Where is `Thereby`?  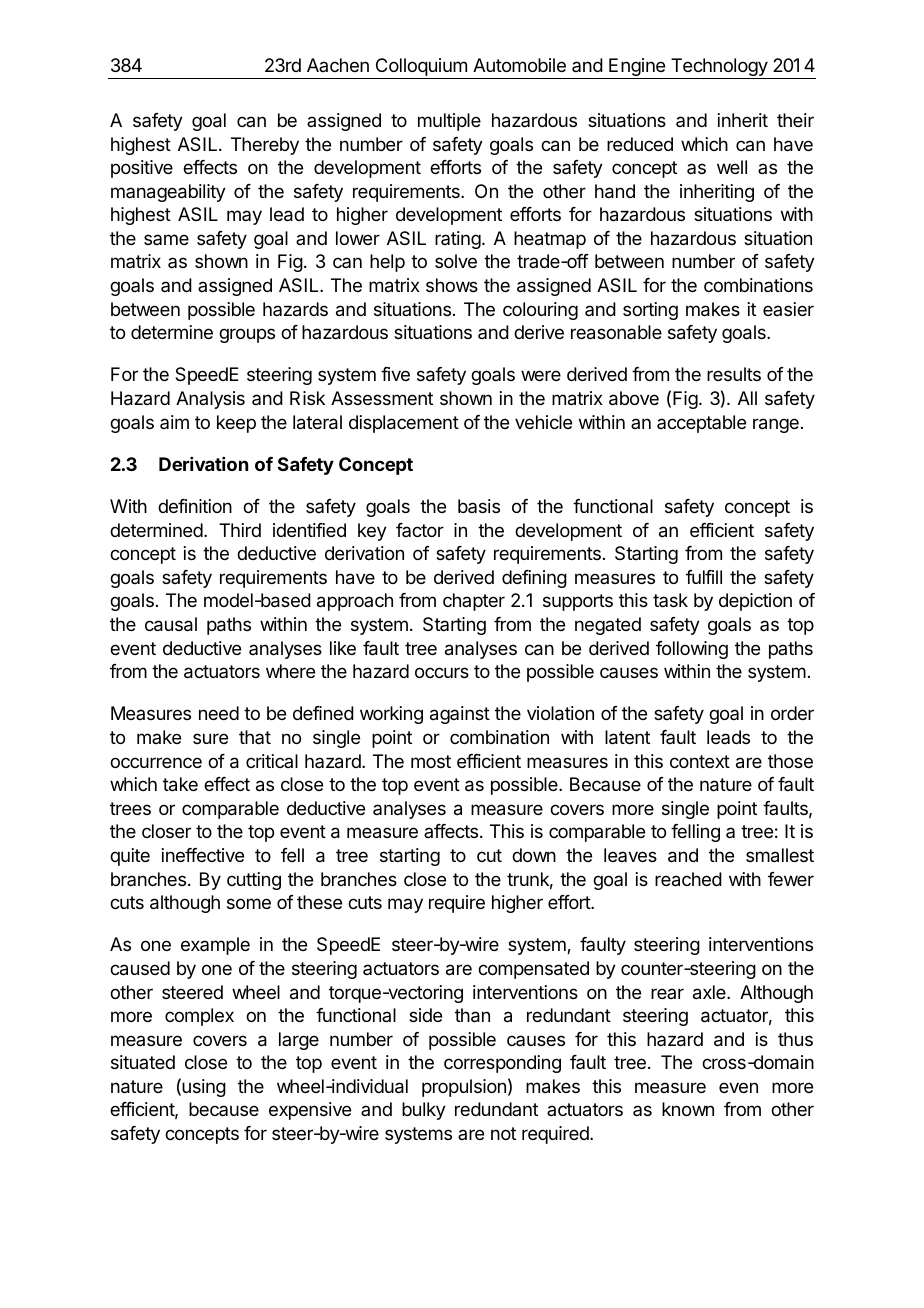
Thereby is located at coordinates (265, 146).
